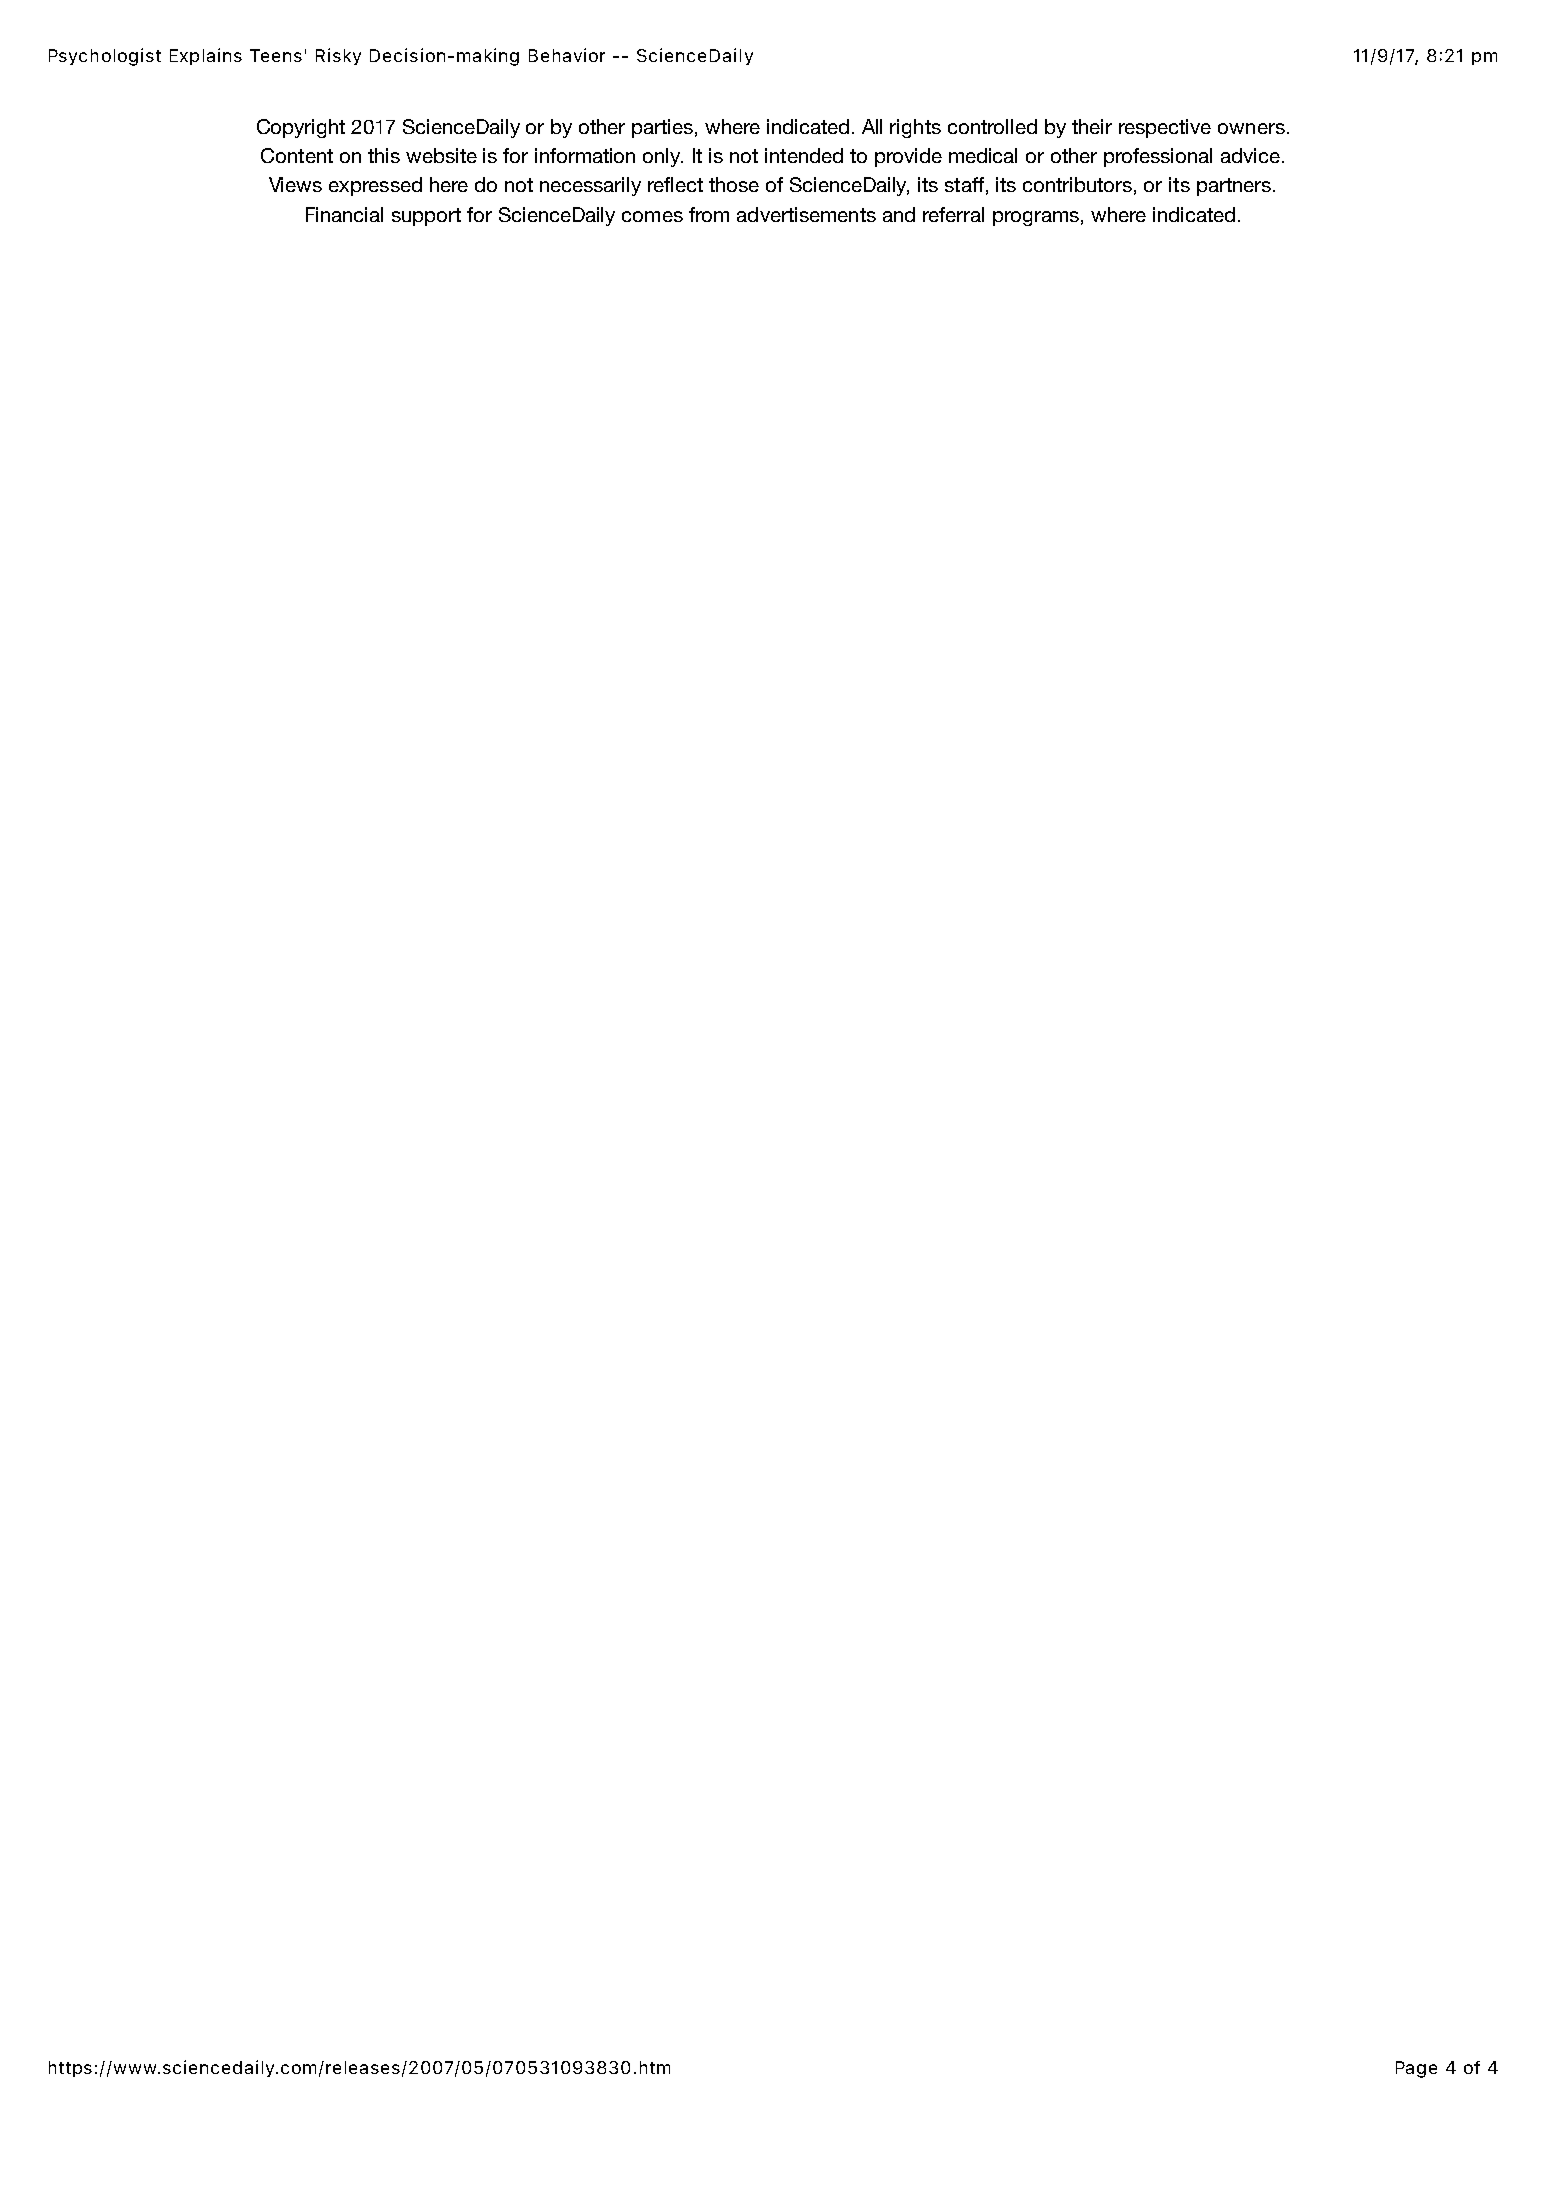 Image resolution: width=1546 pixels, height=2188 pixels. Describe the element at coordinates (709, 214) in the screenshot. I see `from` at that location.
